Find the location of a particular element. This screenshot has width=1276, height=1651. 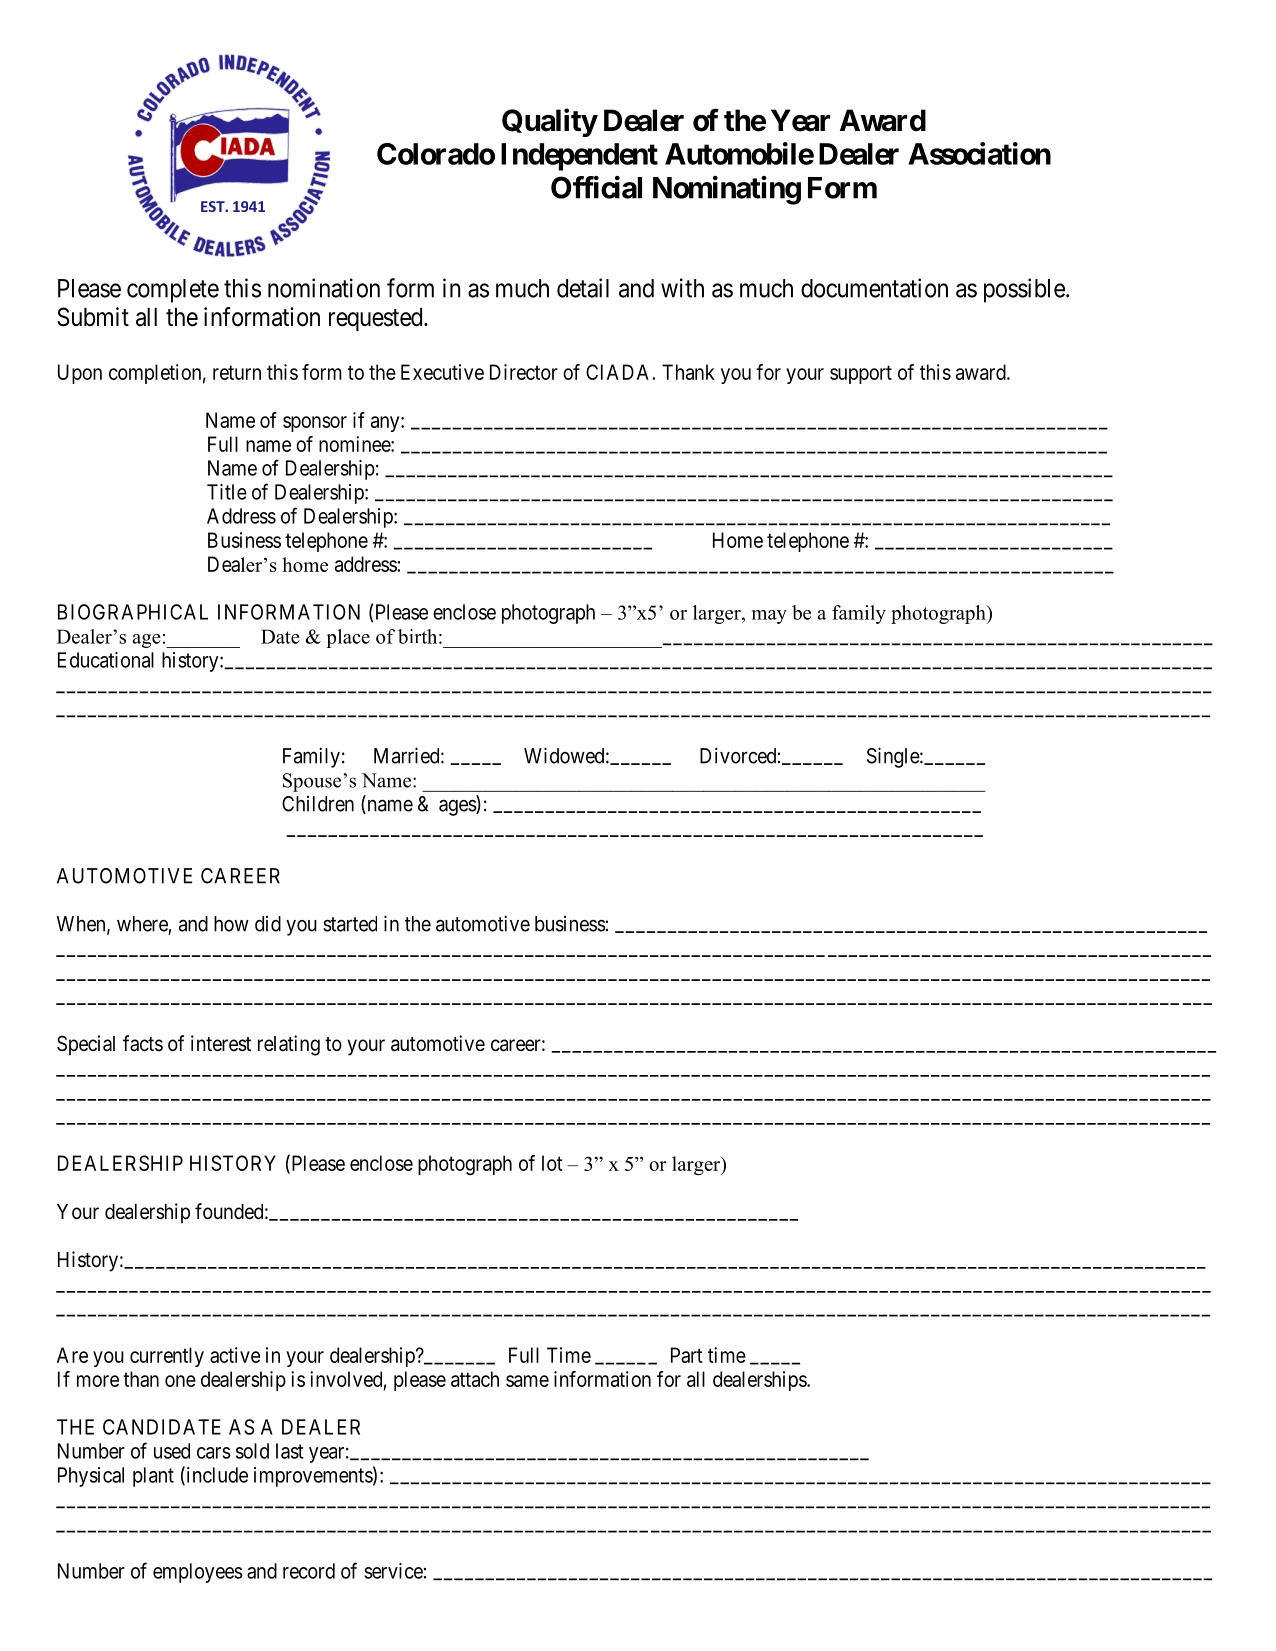

employees is located at coordinates (198, 1573).
